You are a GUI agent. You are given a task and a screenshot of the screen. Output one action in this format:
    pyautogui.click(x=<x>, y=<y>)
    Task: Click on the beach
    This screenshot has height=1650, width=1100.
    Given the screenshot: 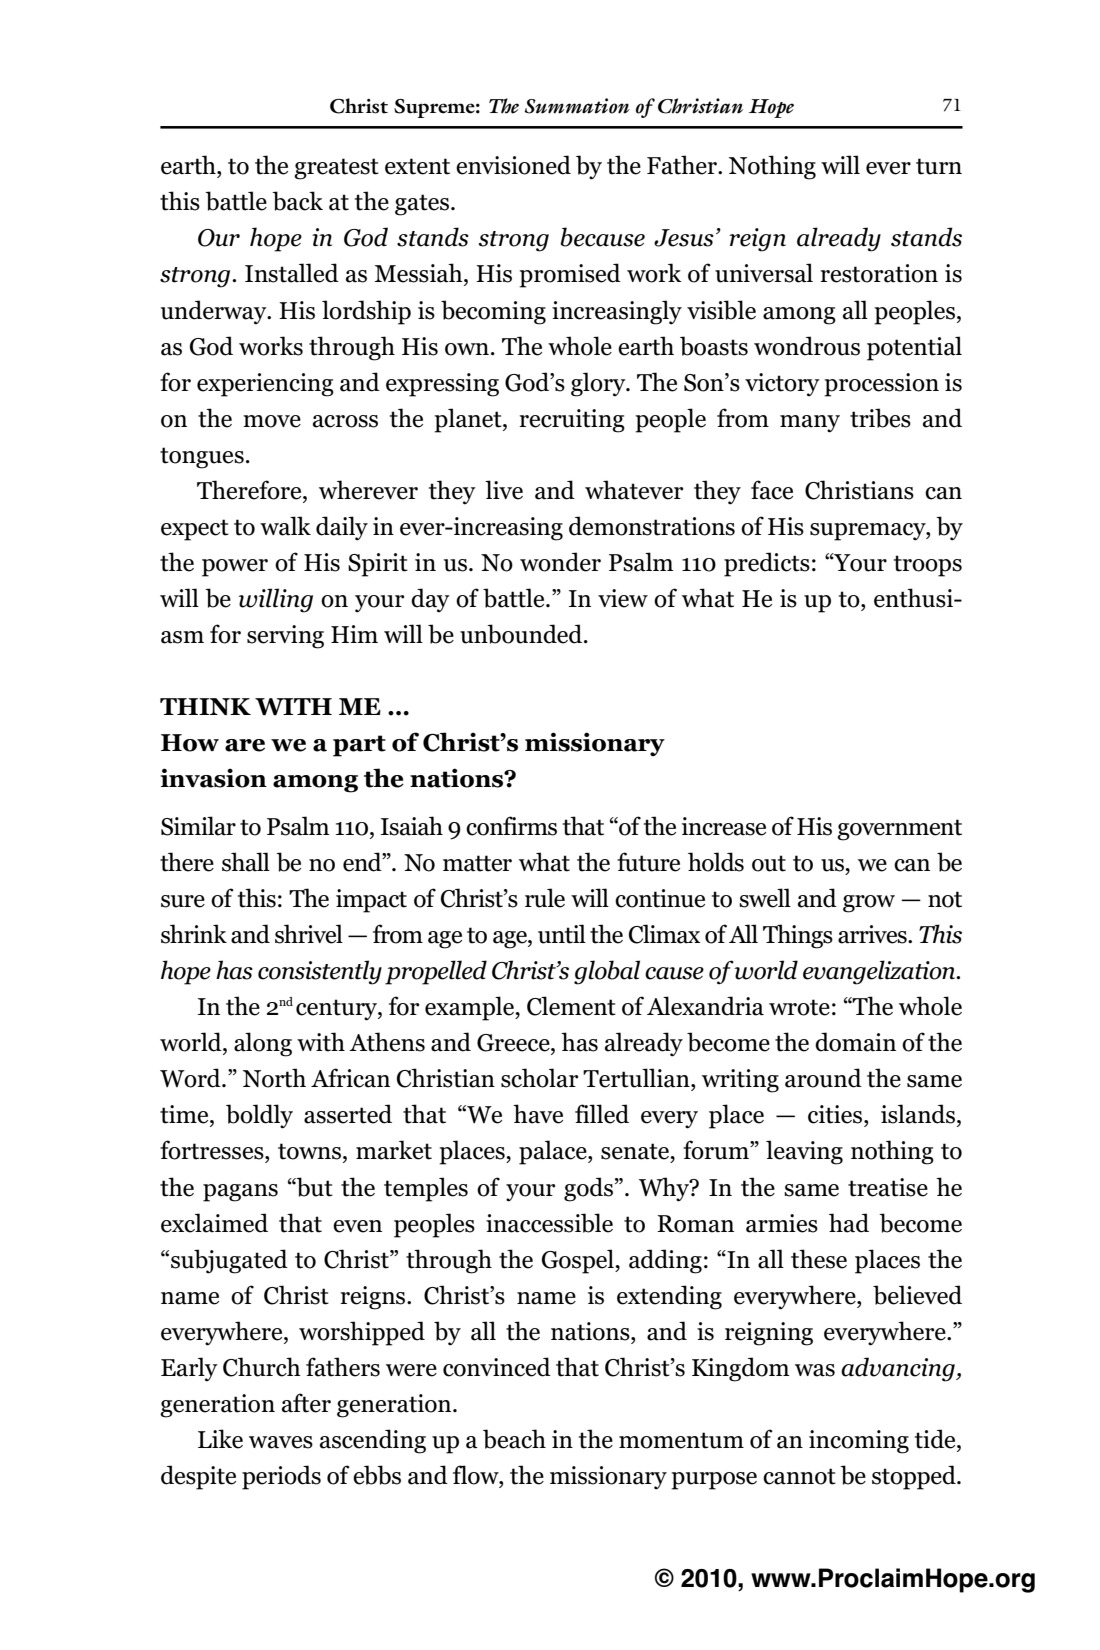 What is the action you would take?
    pyautogui.click(x=514, y=1439)
